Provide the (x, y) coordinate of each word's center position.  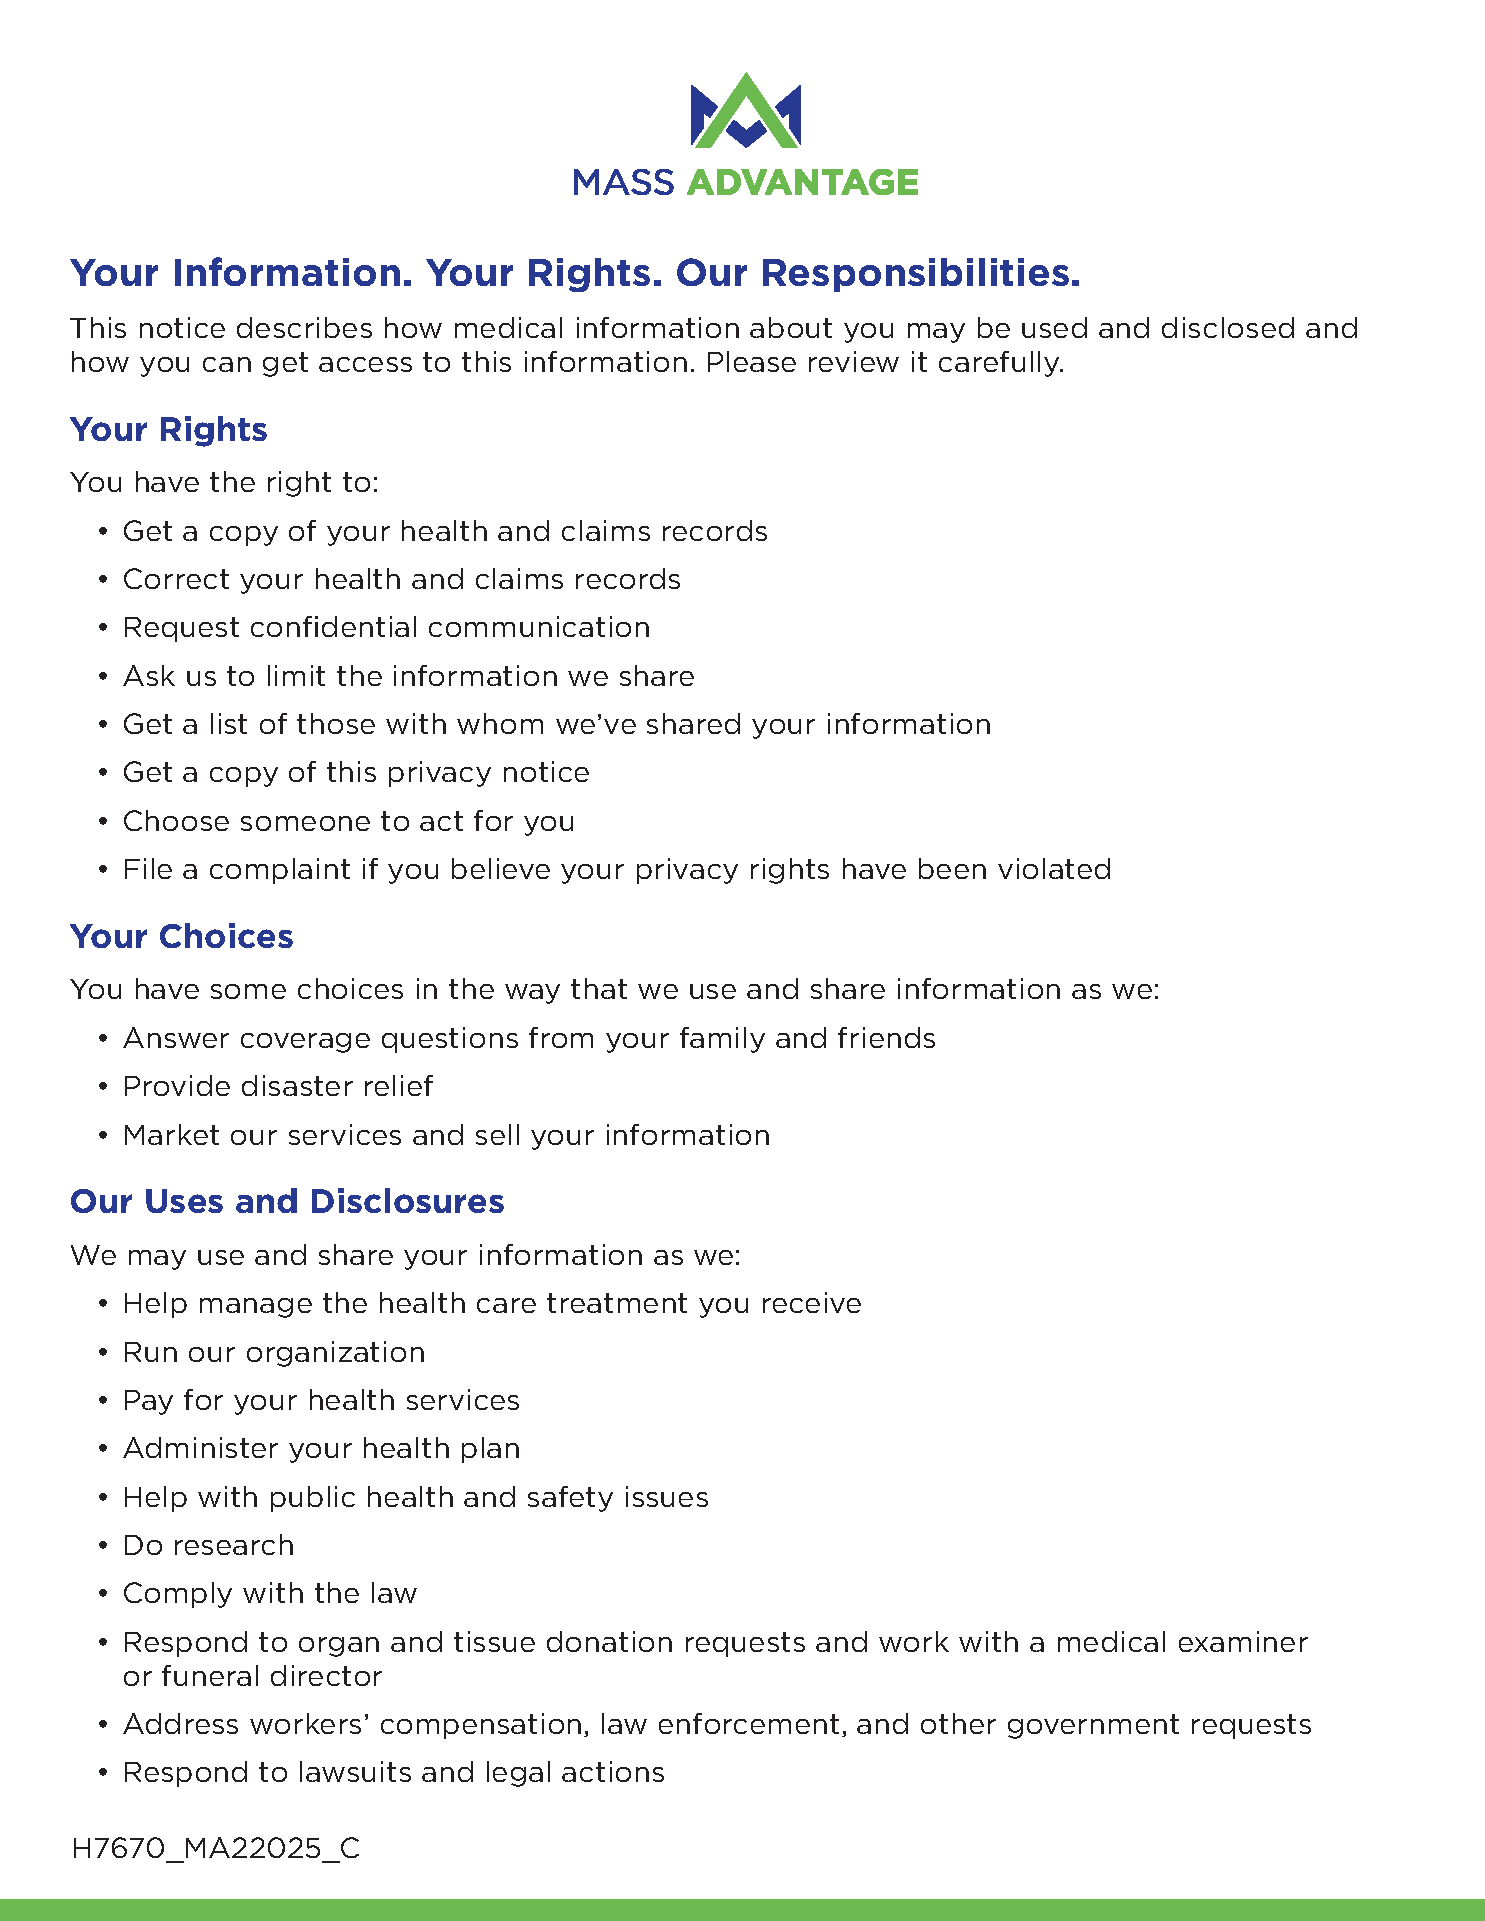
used (1054, 327)
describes (304, 327)
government (1093, 1726)
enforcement (749, 1723)
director (326, 1675)
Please (752, 361)
